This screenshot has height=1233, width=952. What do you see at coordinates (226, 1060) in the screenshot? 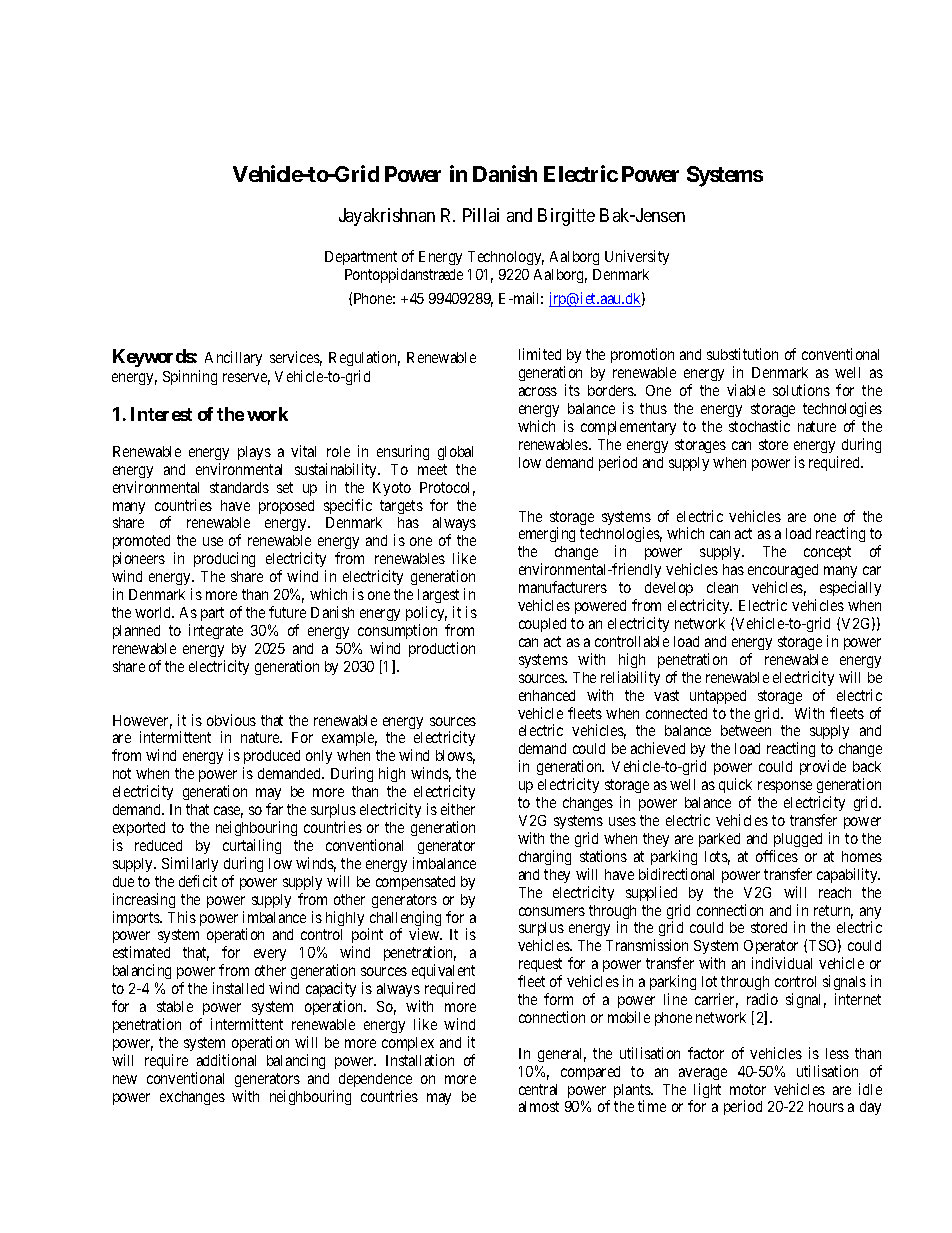
I see `additional` at bounding box center [226, 1060].
